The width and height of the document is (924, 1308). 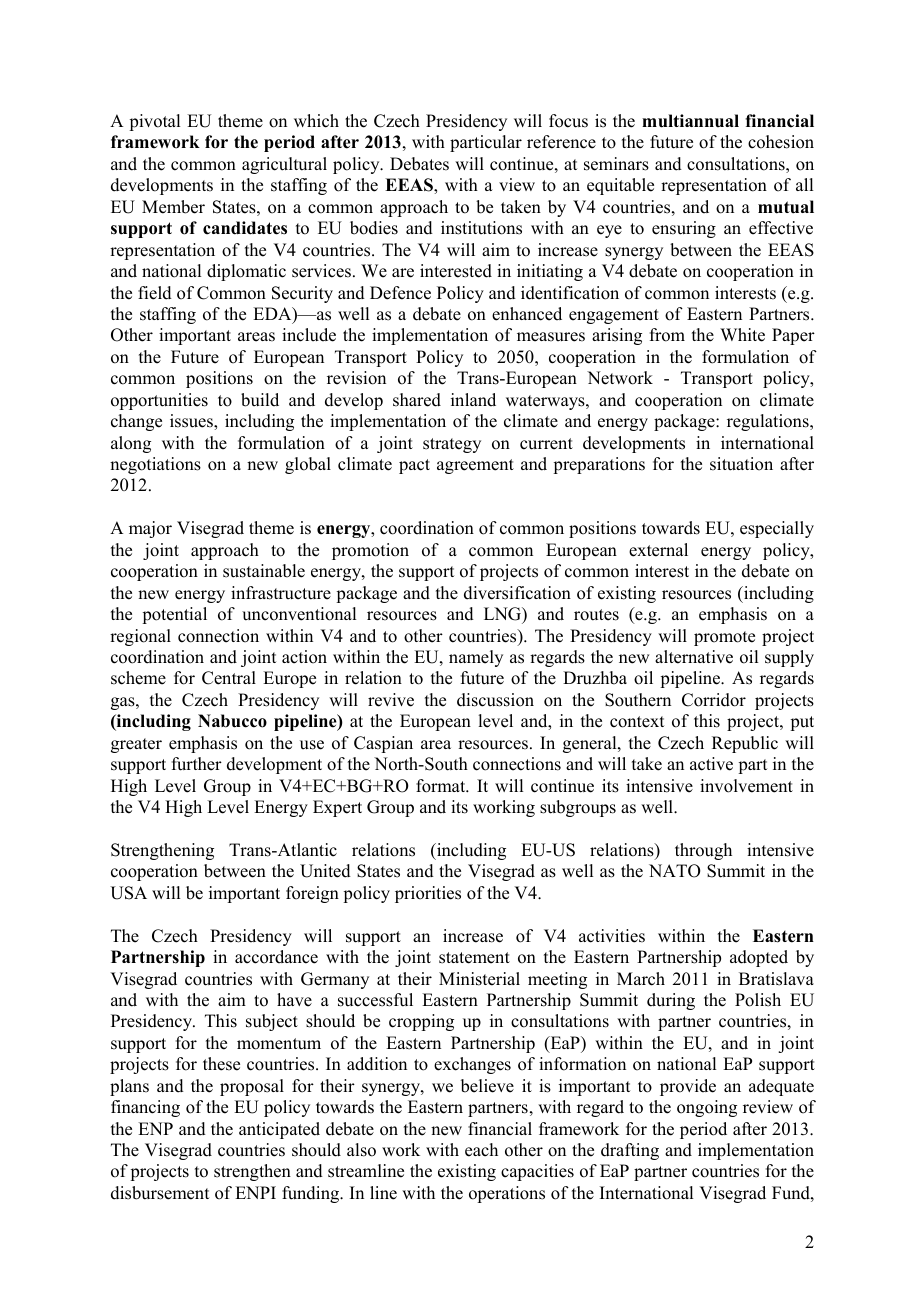 I want to click on Central, so click(x=229, y=678).
